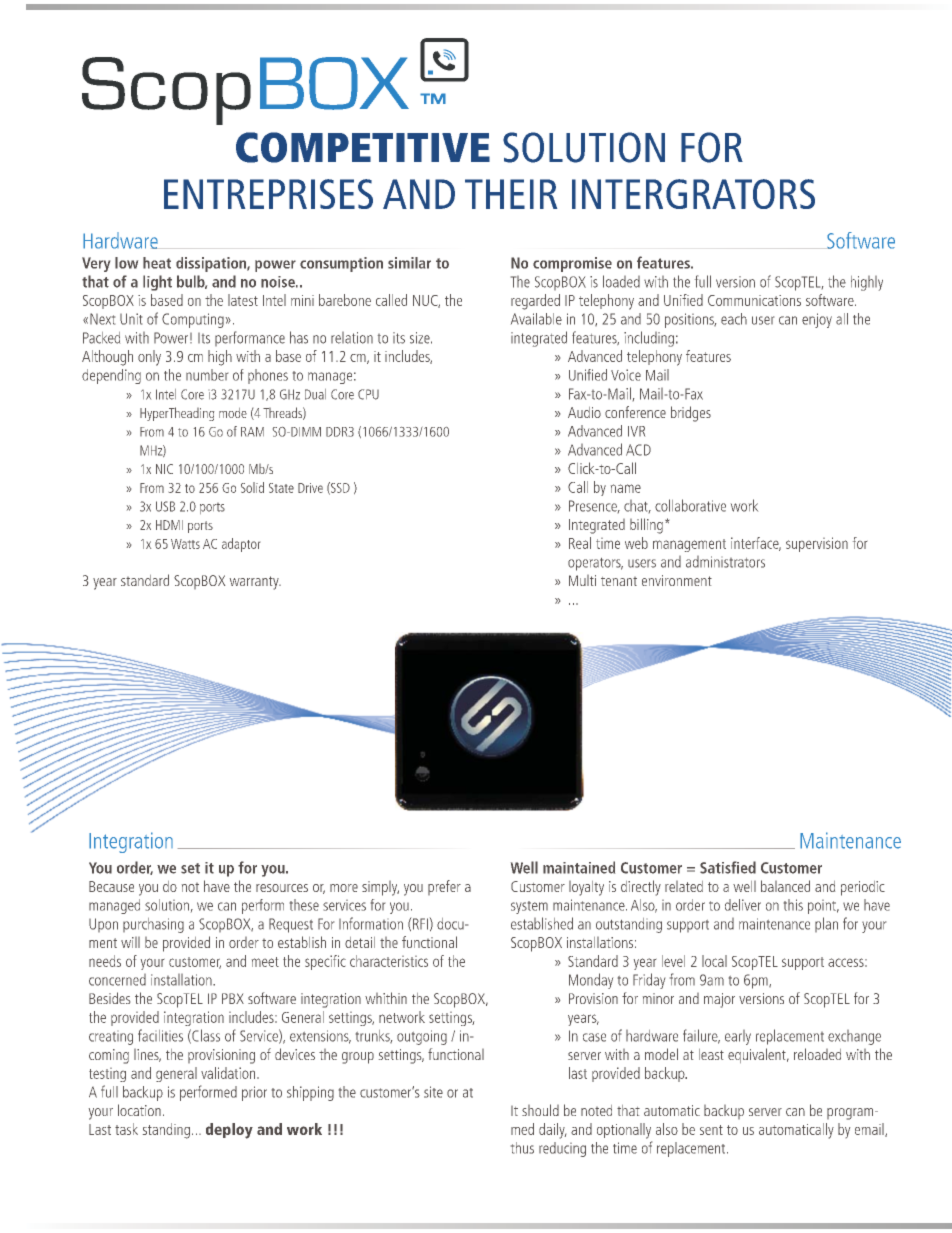  I want to click on supervision, so click(817, 544).
